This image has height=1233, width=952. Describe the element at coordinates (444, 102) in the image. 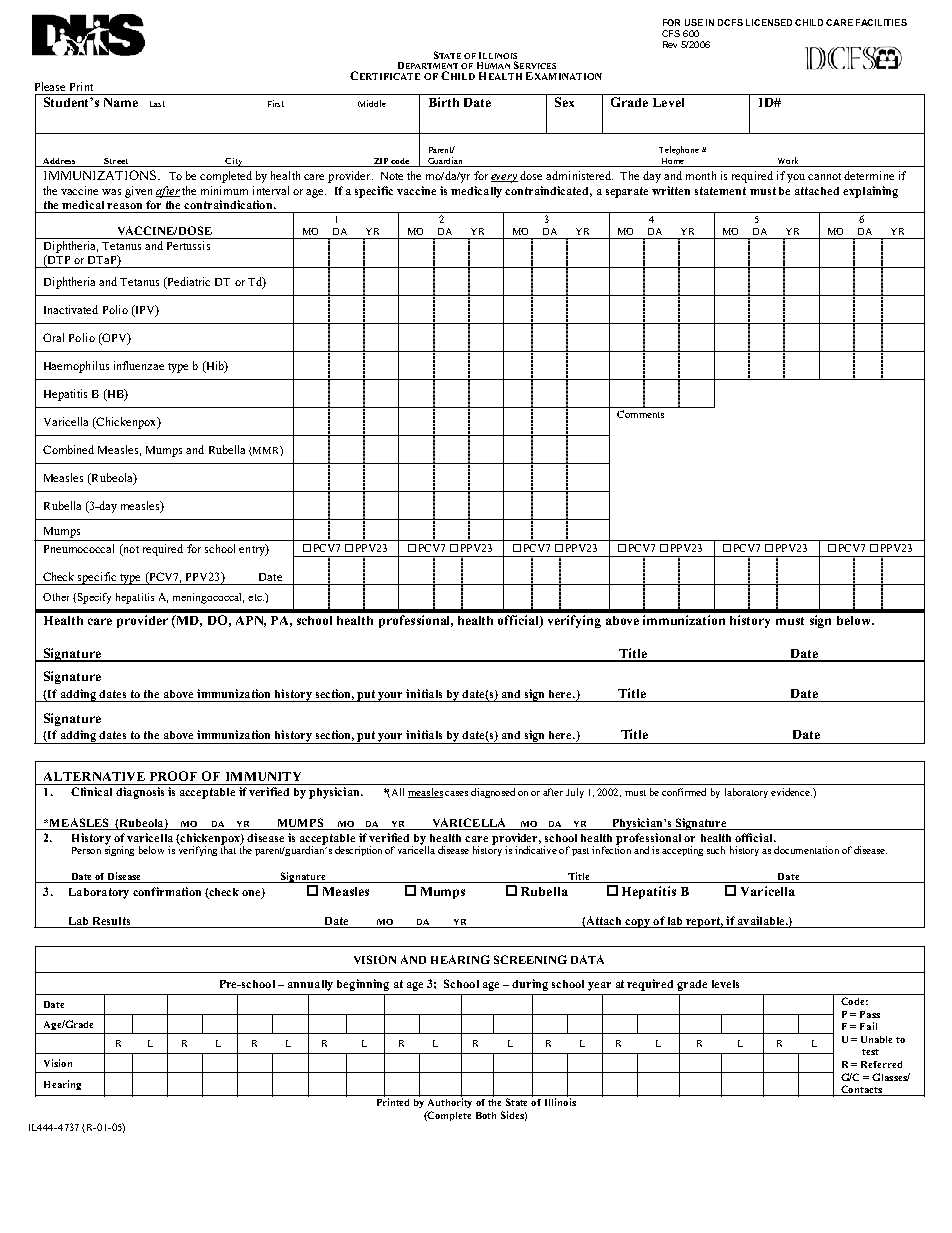

I see `Birth` at that location.
